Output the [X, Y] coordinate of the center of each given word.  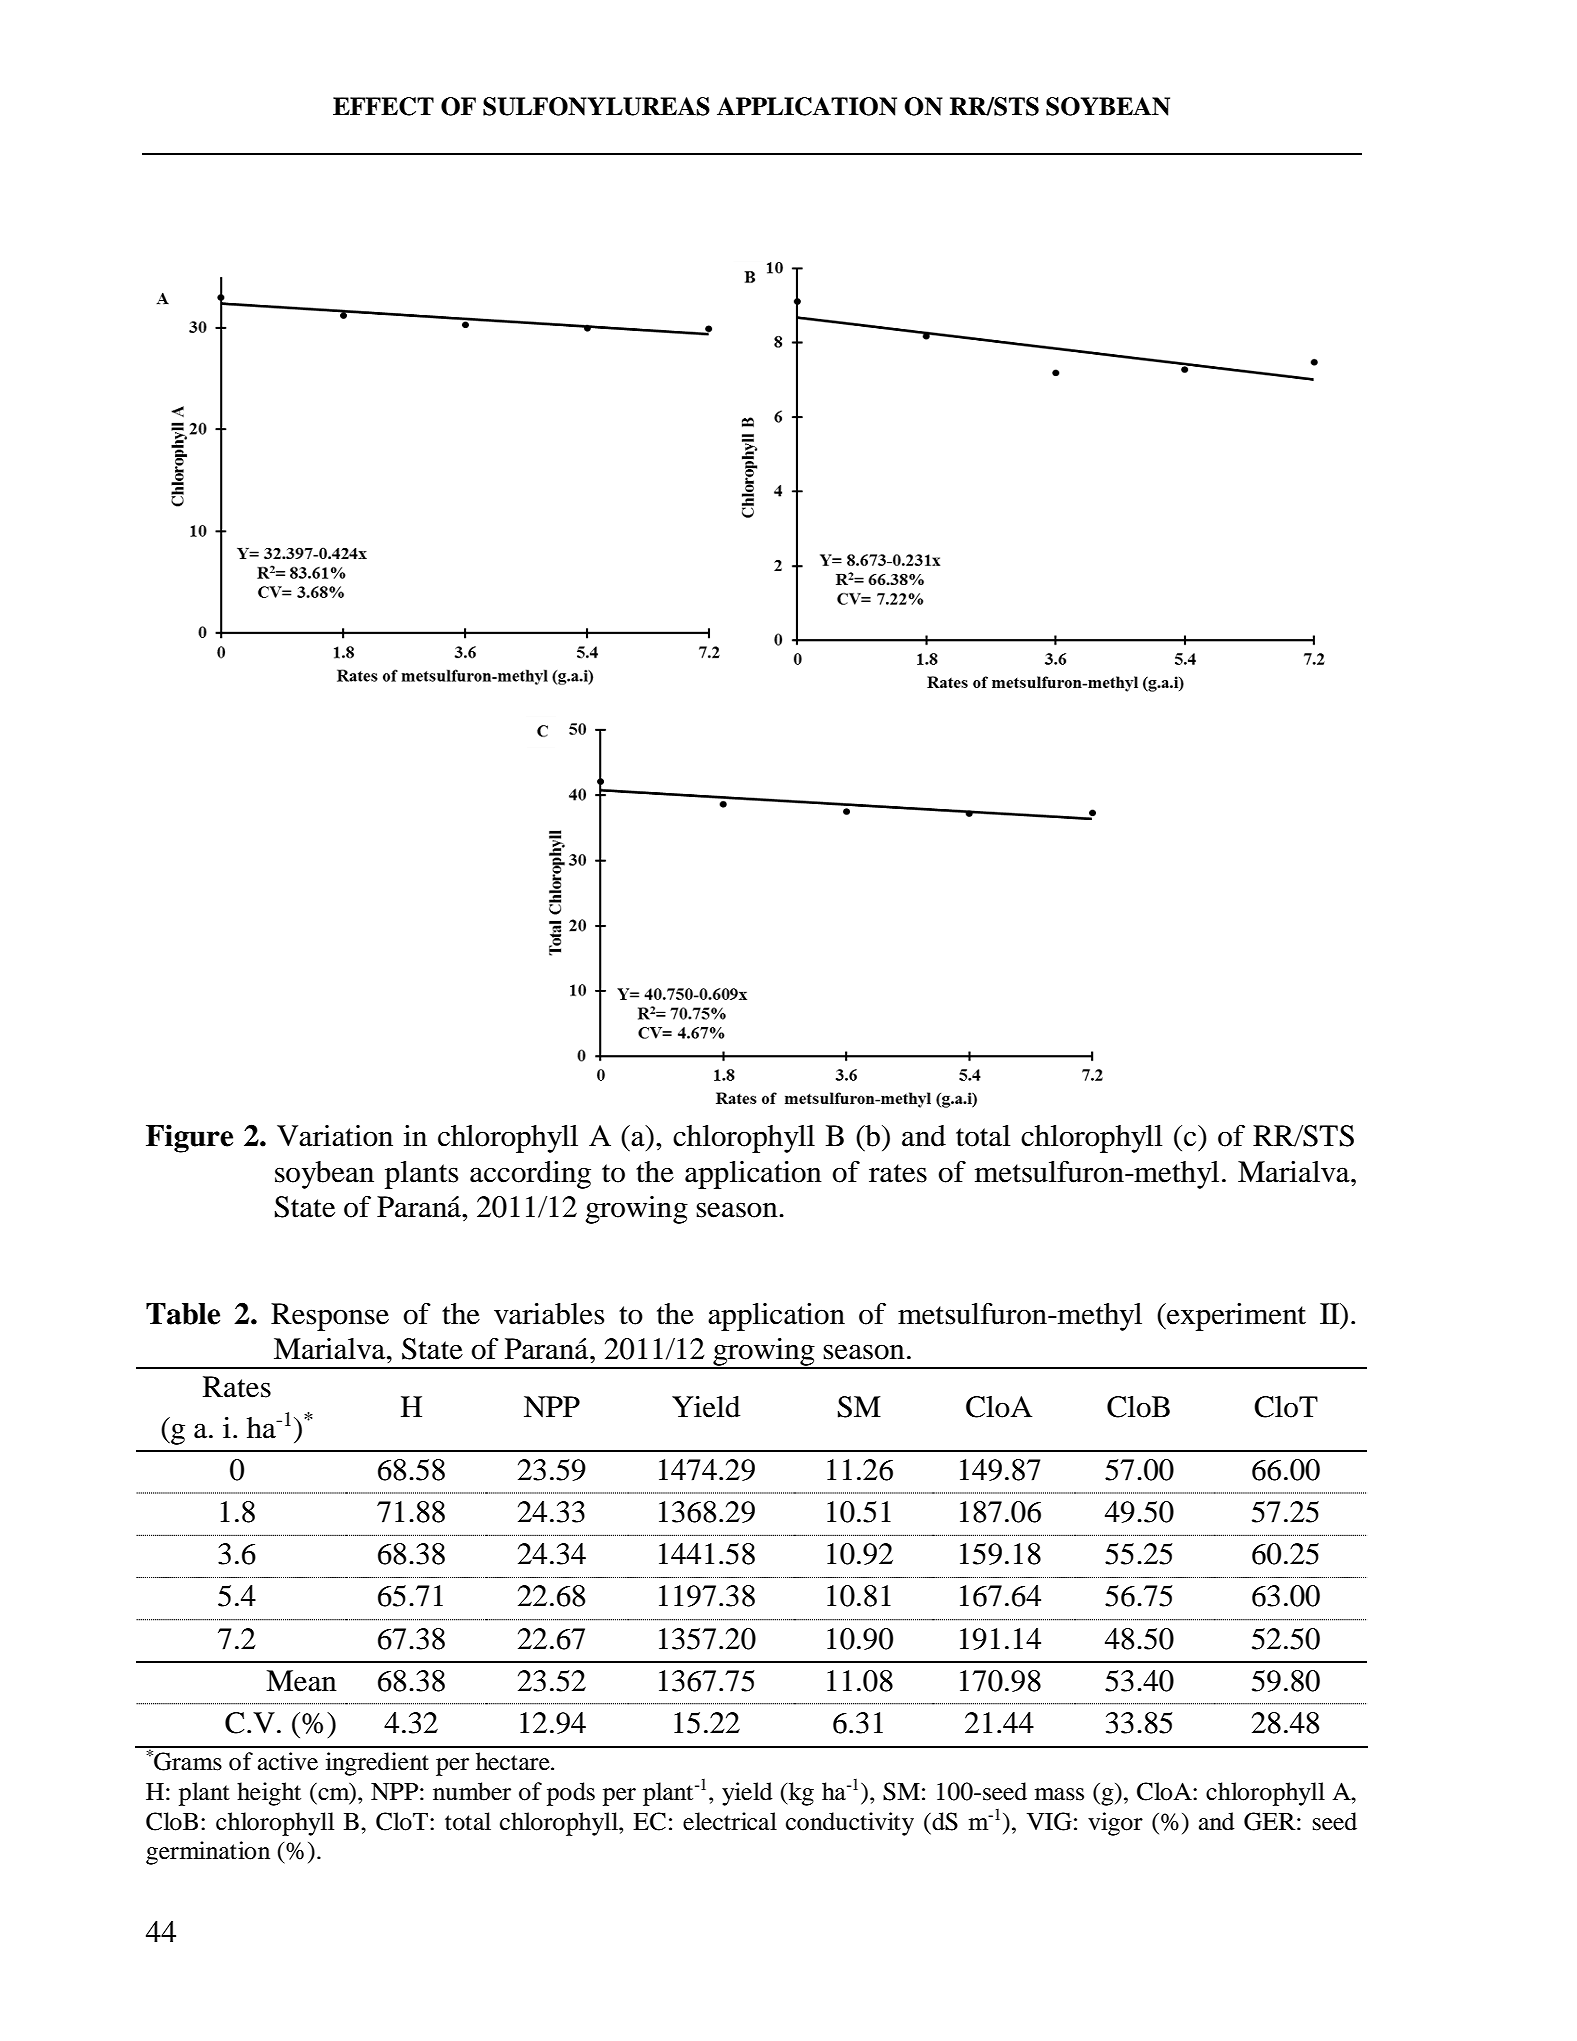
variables [549, 1314]
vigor [1115, 1824]
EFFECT [383, 106]
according [530, 1175]
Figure [189, 1138]
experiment [1235, 1317]
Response [330, 1317]
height [269, 1794]
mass [1059, 1794]
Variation [335, 1136]
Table [183, 1314]
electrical [730, 1821]
